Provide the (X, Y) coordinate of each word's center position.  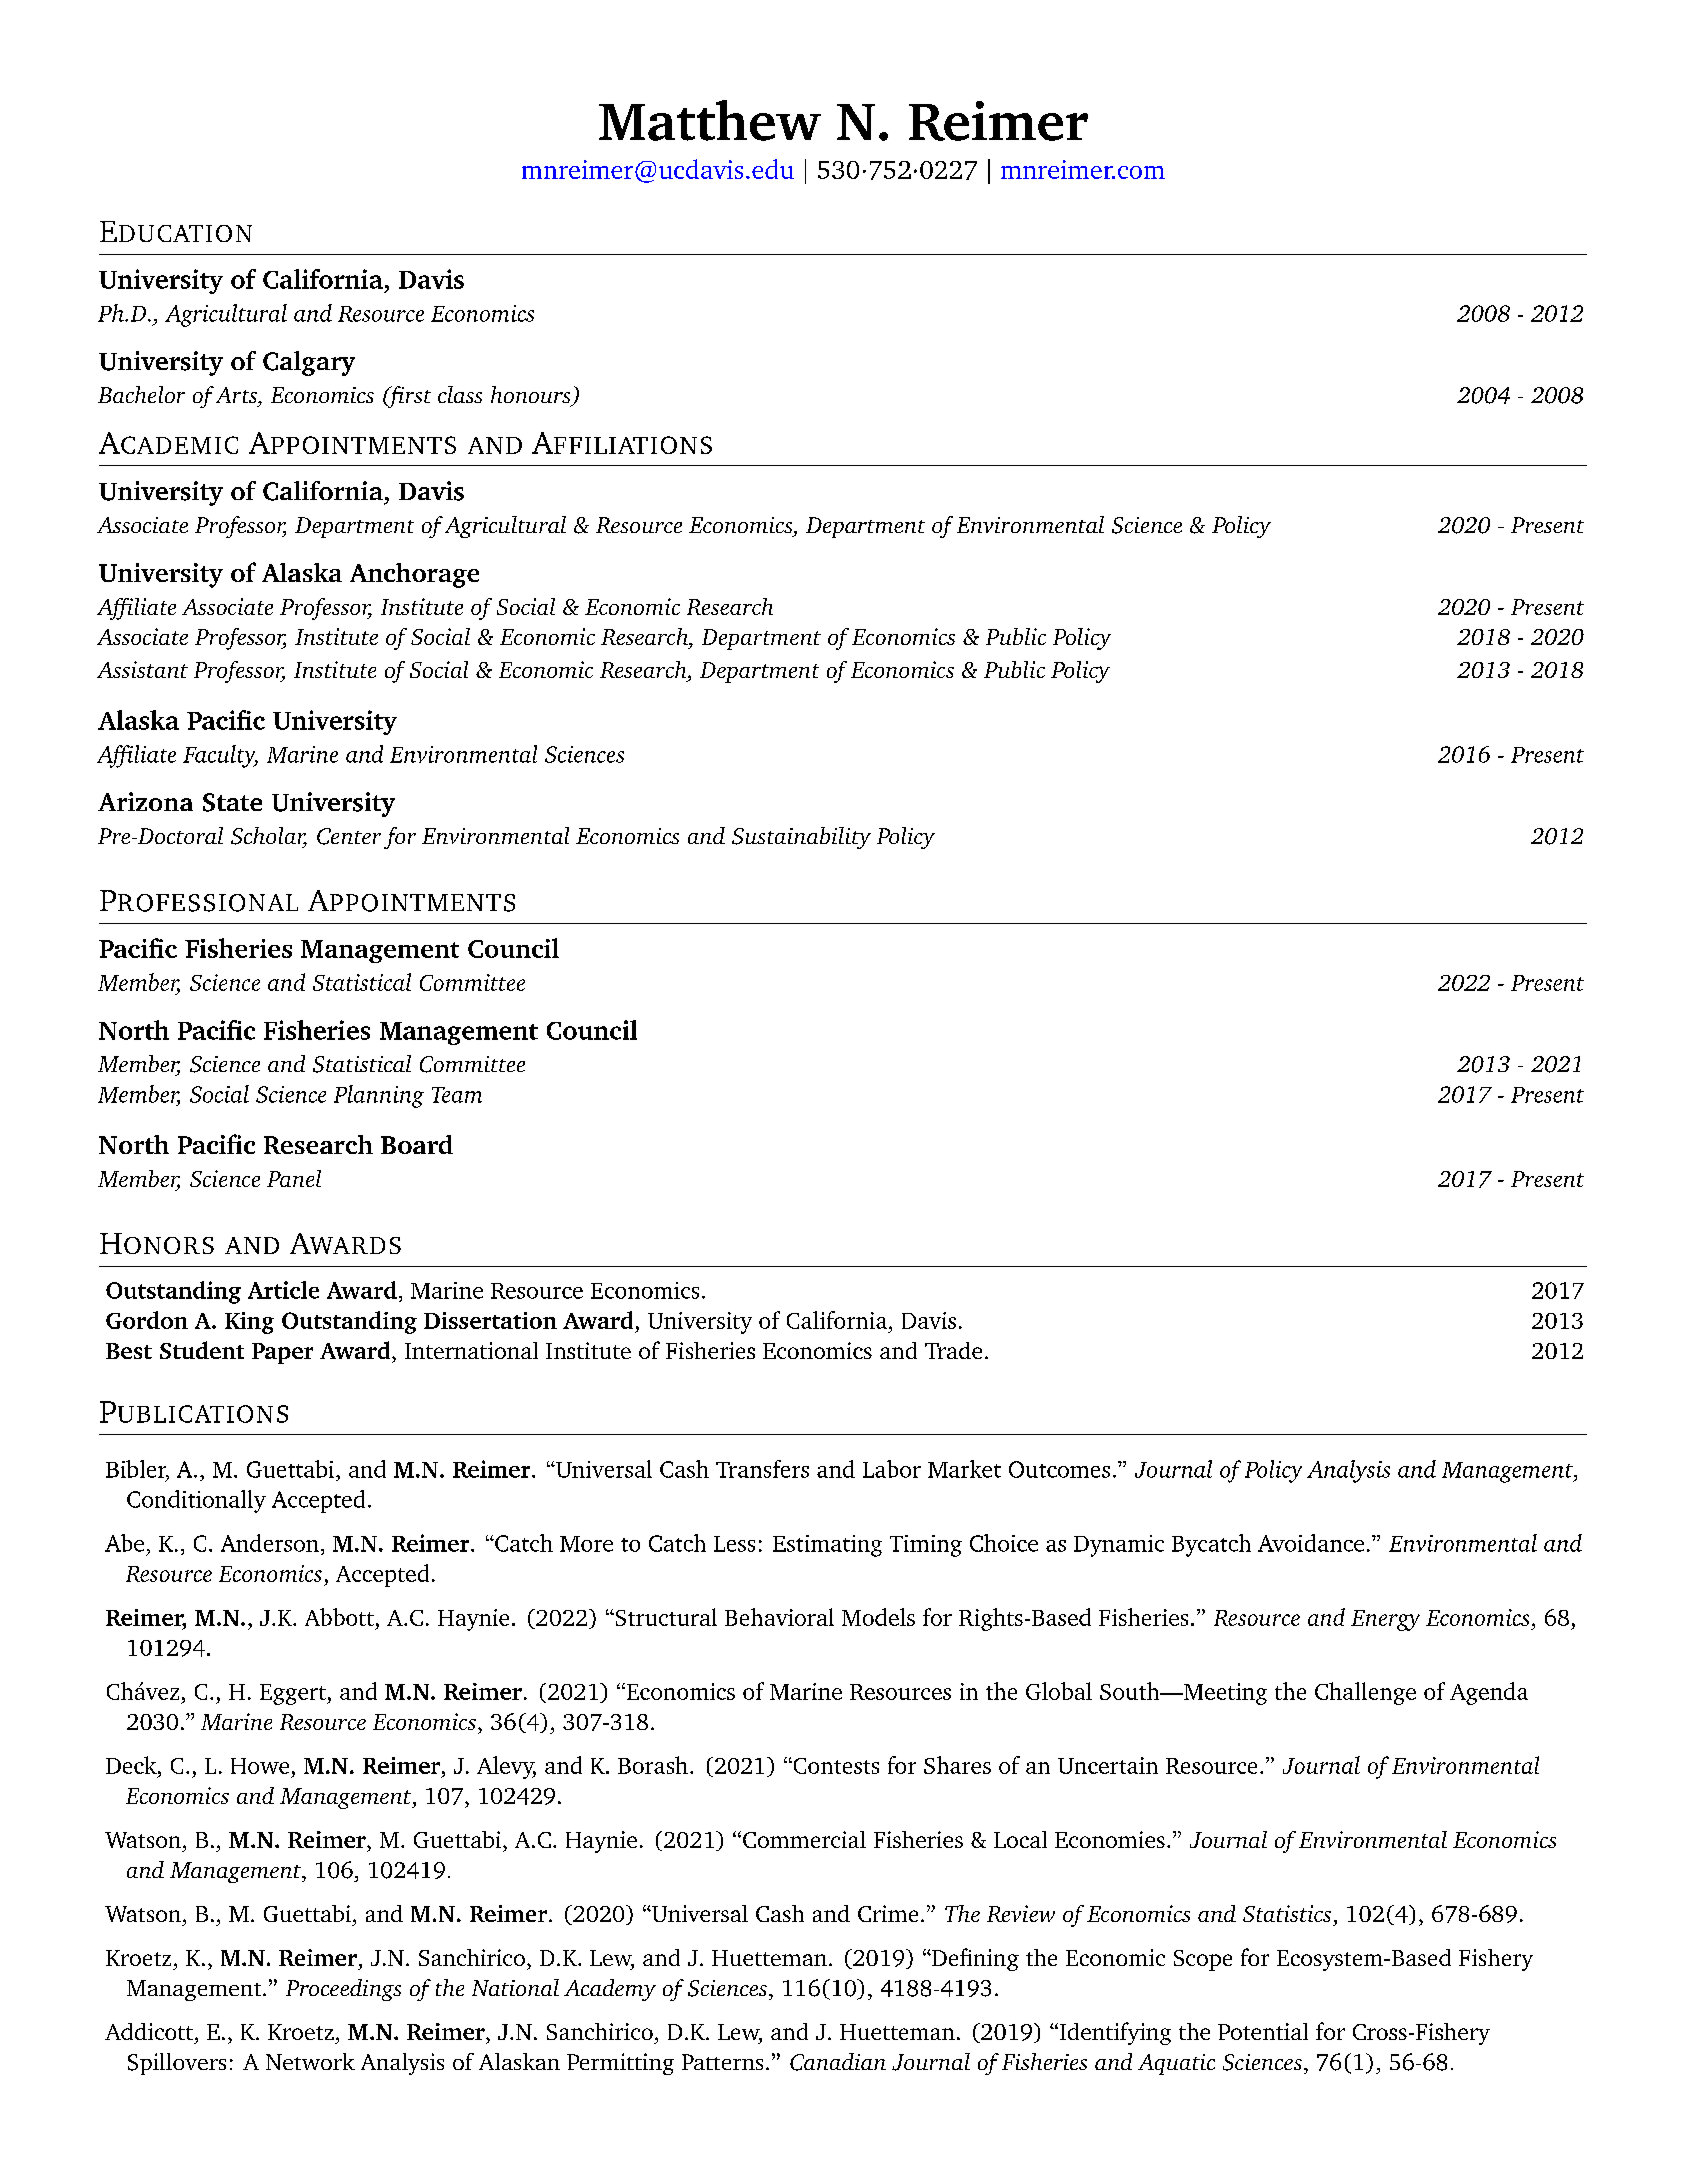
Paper (282, 1353)
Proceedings (343, 1990)
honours (532, 396)
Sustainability (801, 838)
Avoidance (1311, 1543)
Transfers (762, 1469)
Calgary (309, 363)
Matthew (710, 120)
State (232, 802)
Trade (953, 1350)
